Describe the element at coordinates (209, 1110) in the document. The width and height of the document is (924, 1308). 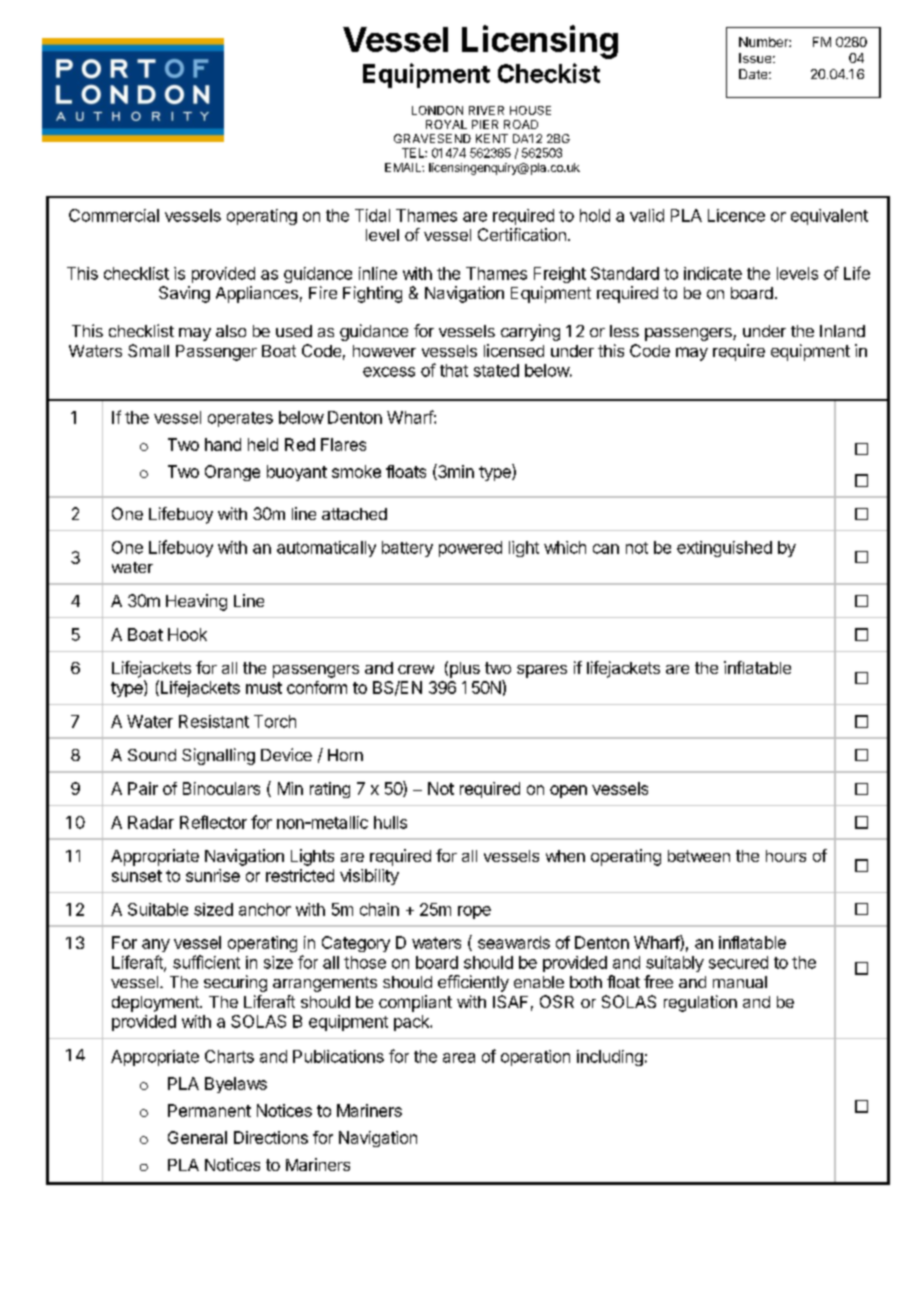
I see `Permanent` at that location.
